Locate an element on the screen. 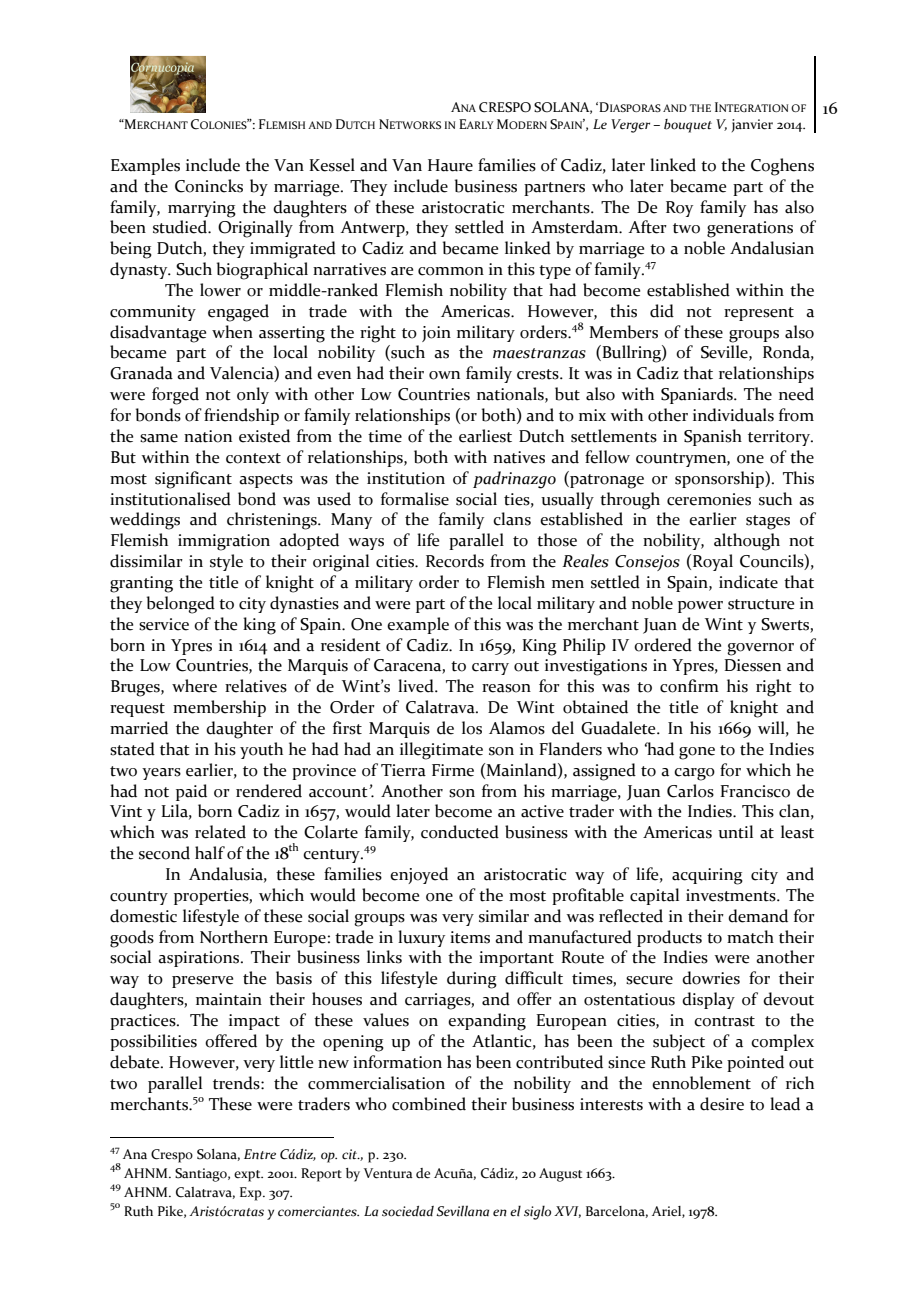 The width and height of the screenshot is (924, 1308). bouquet is located at coordinates (688, 126).
